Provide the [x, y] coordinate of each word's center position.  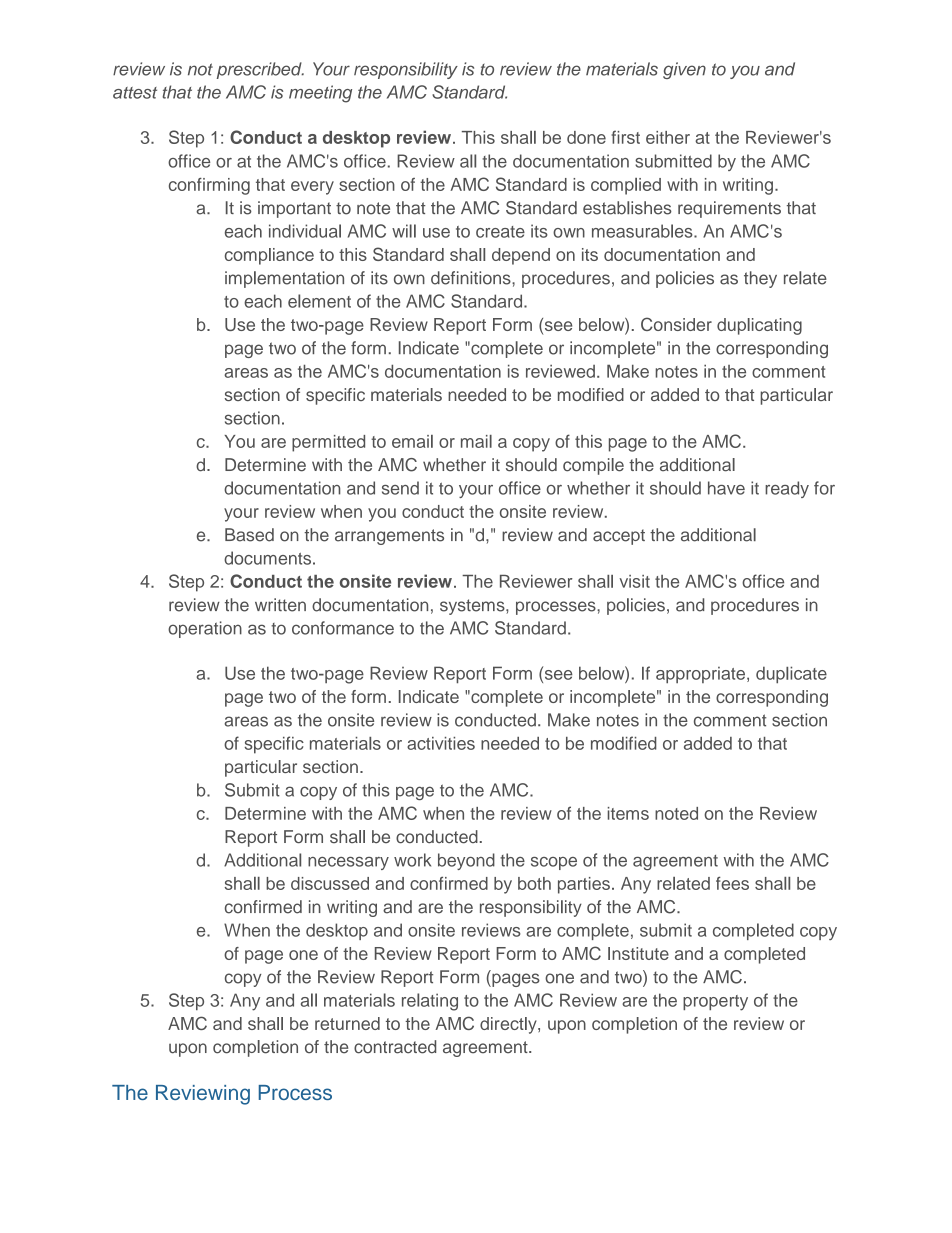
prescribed [260, 70]
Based [249, 535]
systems [473, 607]
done [586, 137]
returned [347, 1023]
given [684, 70]
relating [430, 1002]
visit [634, 581]
